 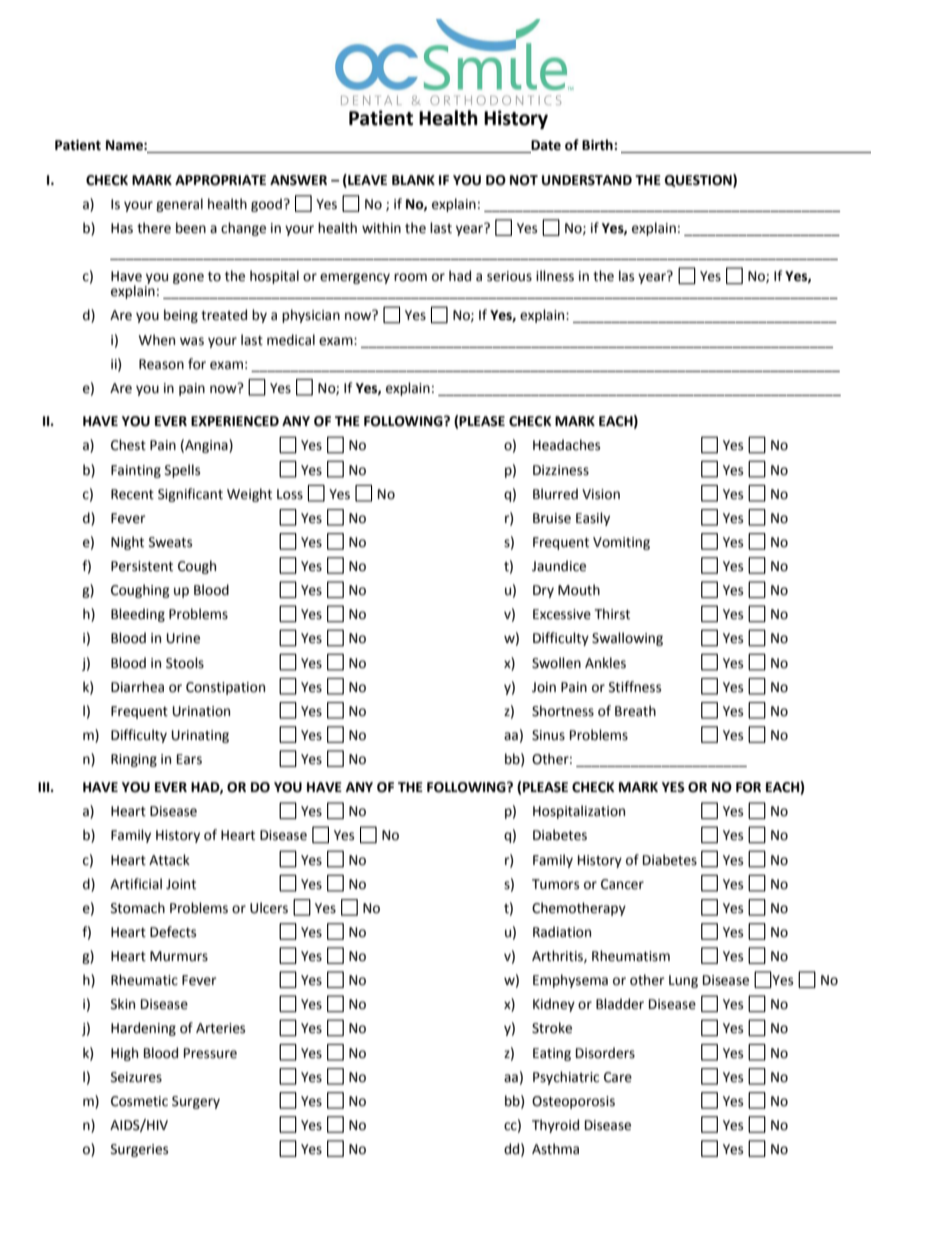 What do you see at coordinates (196, 1102) in the screenshot?
I see `Surgery` at bounding box center [196, 1102].
